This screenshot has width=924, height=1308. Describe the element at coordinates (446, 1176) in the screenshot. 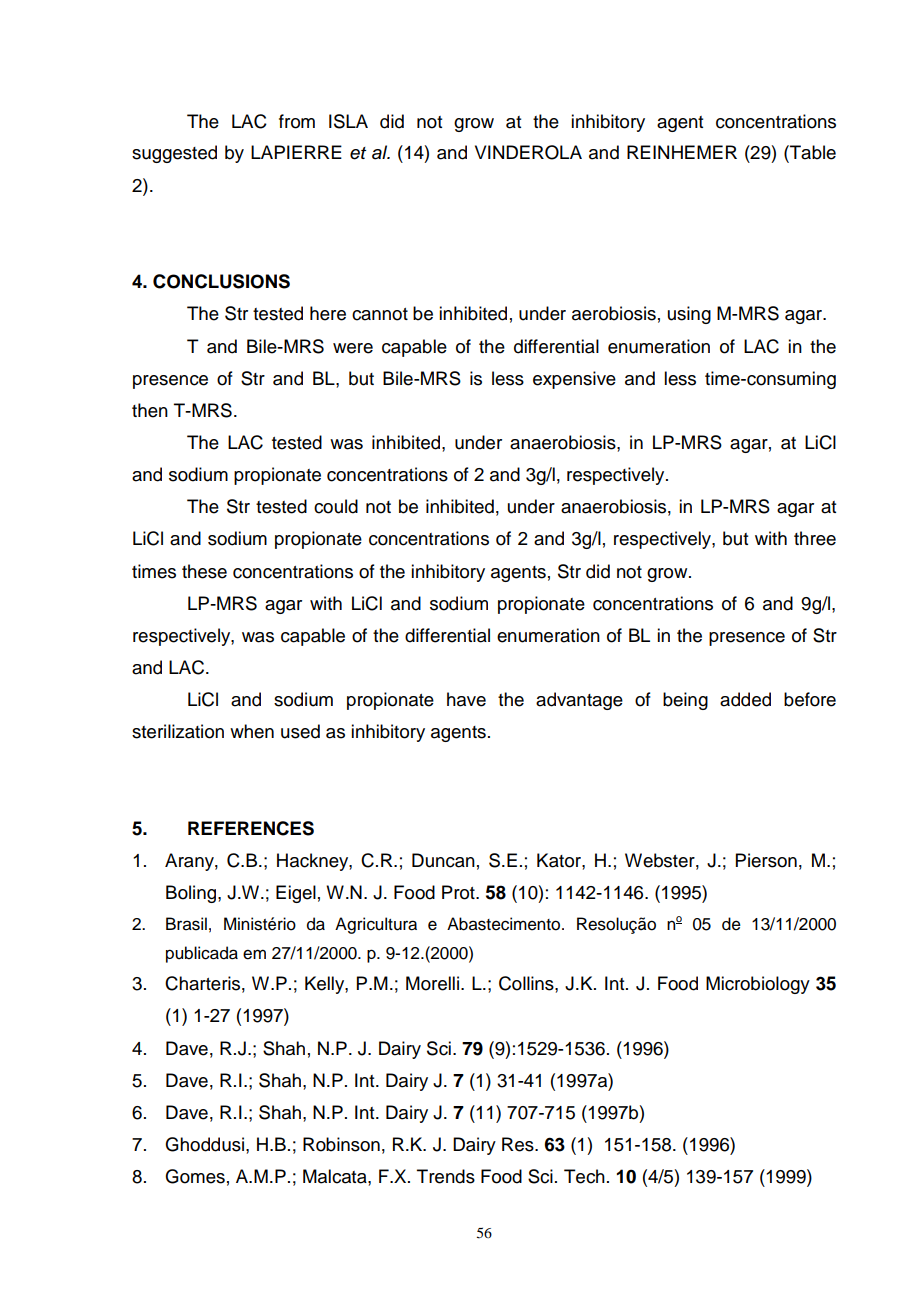

I see `Trends` at that location.
